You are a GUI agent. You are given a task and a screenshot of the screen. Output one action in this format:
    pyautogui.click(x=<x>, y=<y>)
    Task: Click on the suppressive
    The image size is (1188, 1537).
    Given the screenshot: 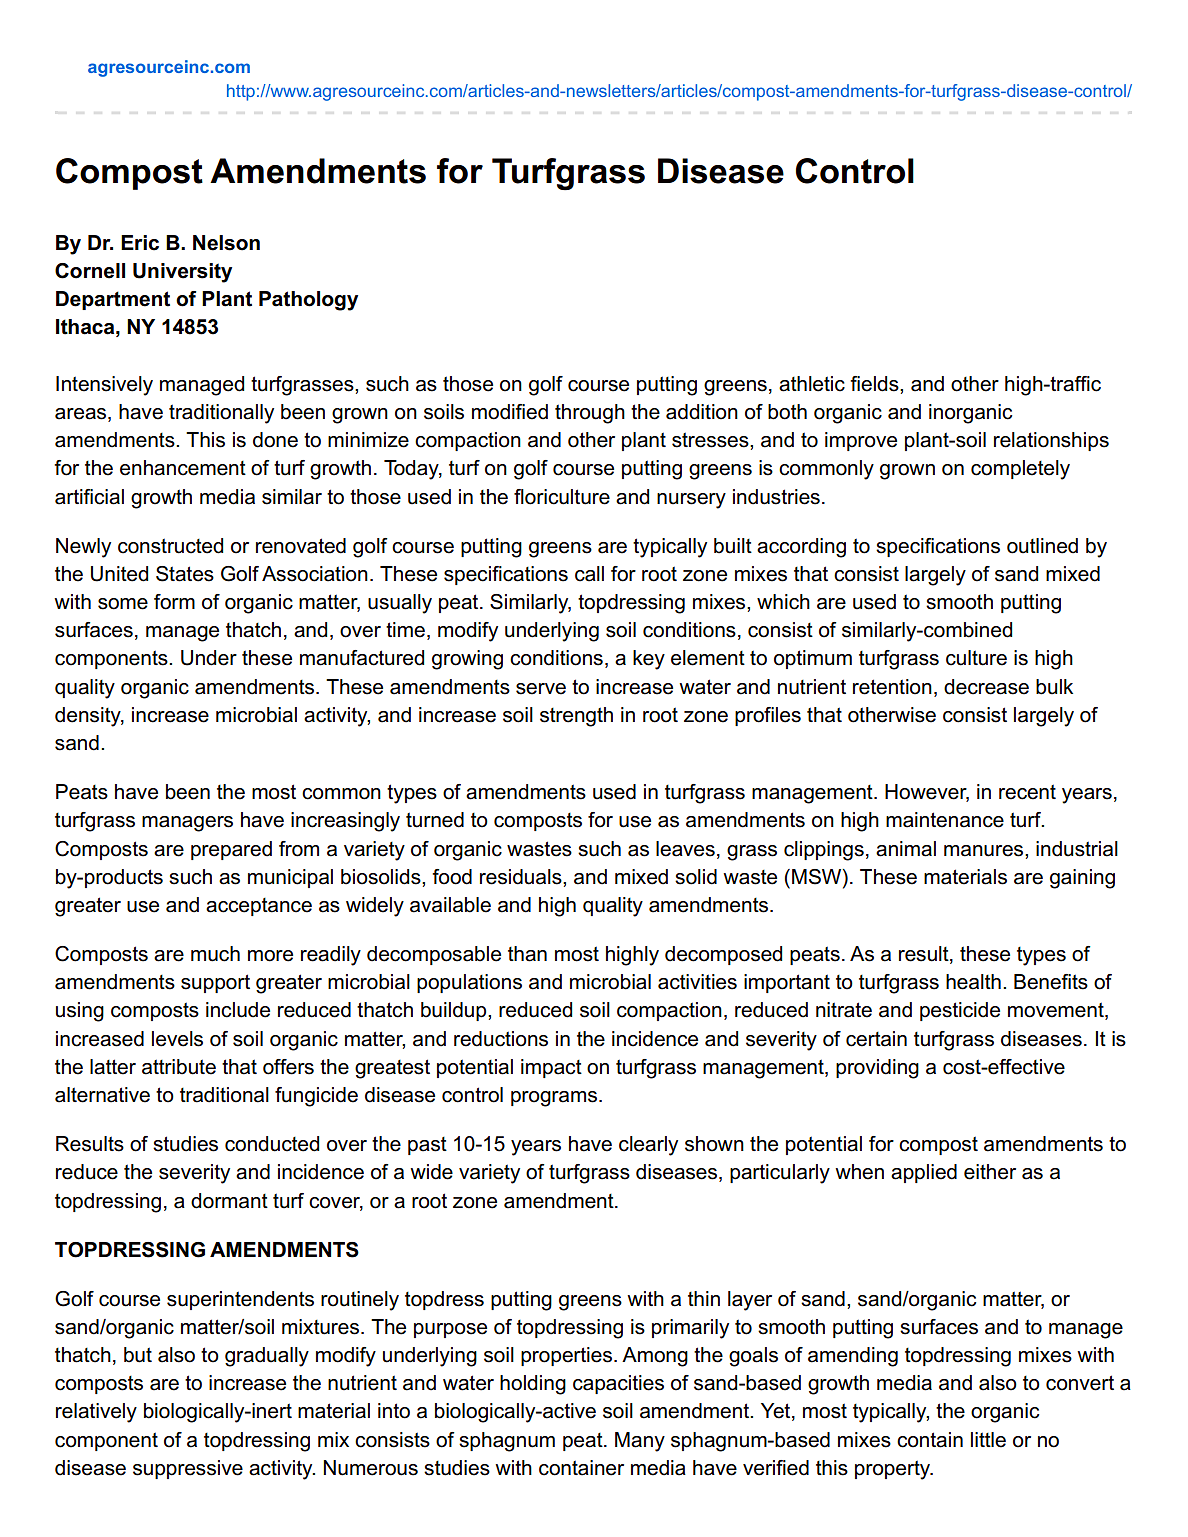 What is the action you would take?
    pyautogui.click(x=188, y=1469)
